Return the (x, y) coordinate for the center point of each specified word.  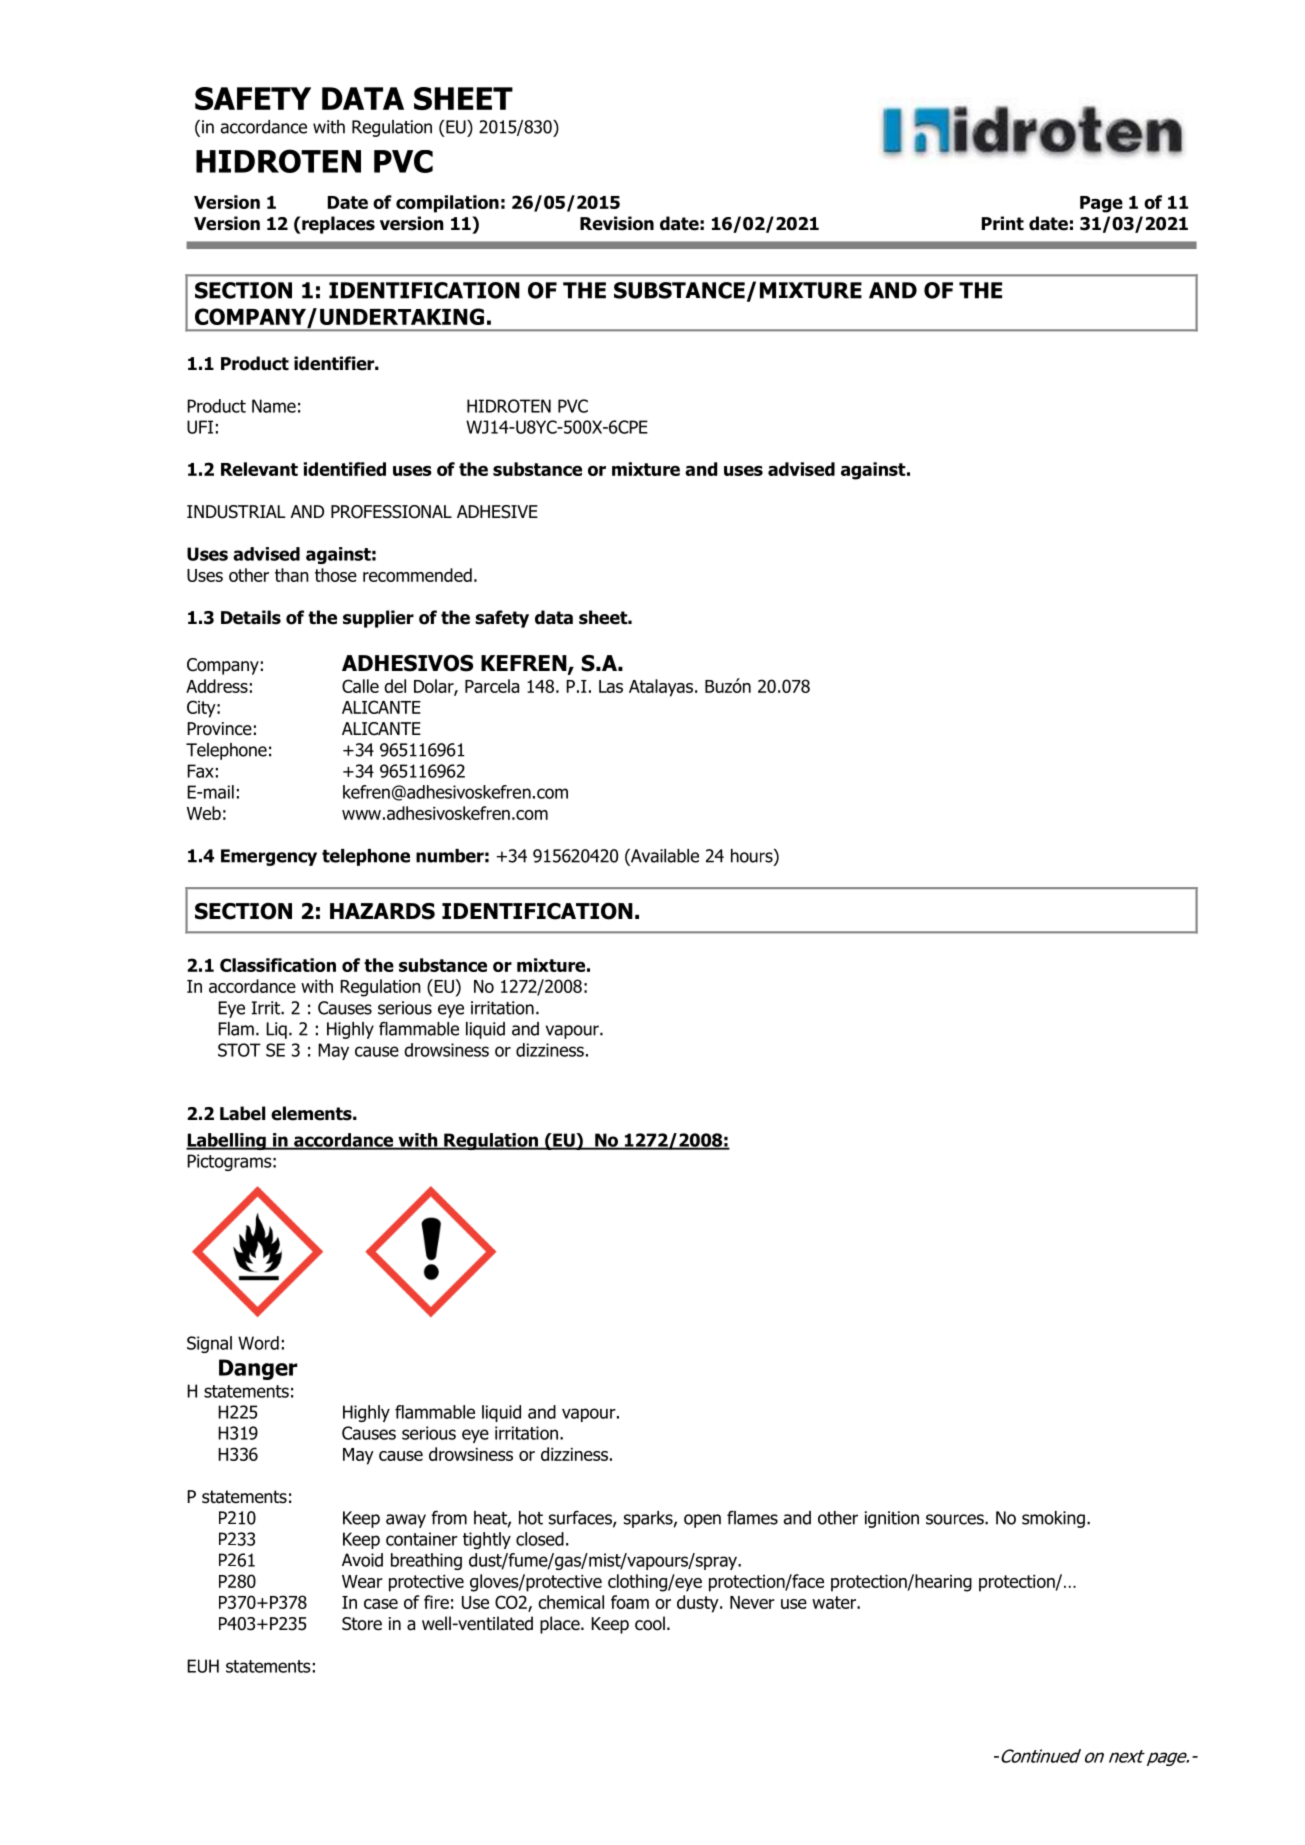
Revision (617, 223)
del (395, 686)
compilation (447, 204)
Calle (360, 686)
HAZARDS (382, 911)
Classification (278, 965)
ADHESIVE (497, 512)
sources (956, 1519)
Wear (362, 1581)
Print (1003, 223)
